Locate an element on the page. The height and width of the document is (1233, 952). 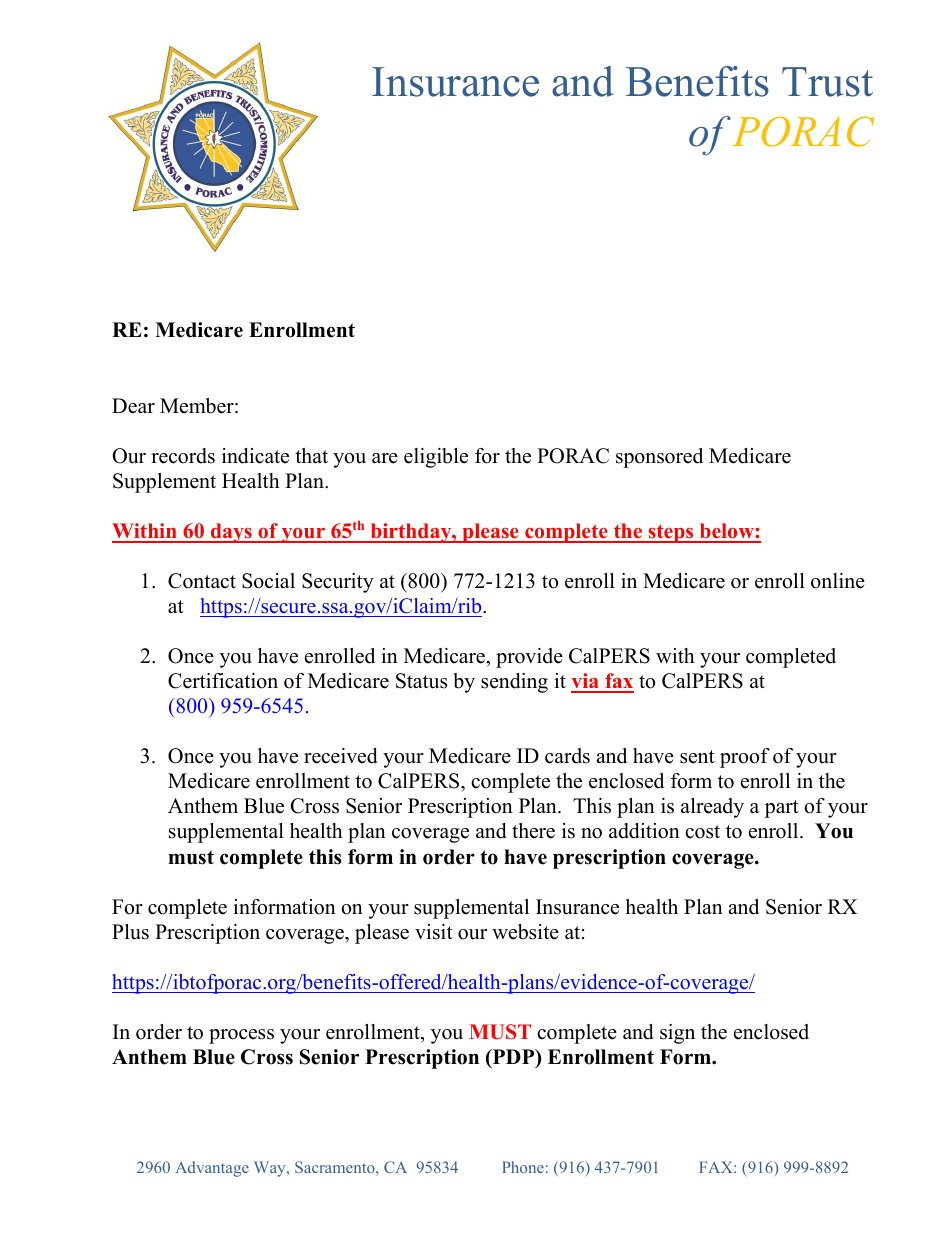
there is located at coordinates (533, 831).
